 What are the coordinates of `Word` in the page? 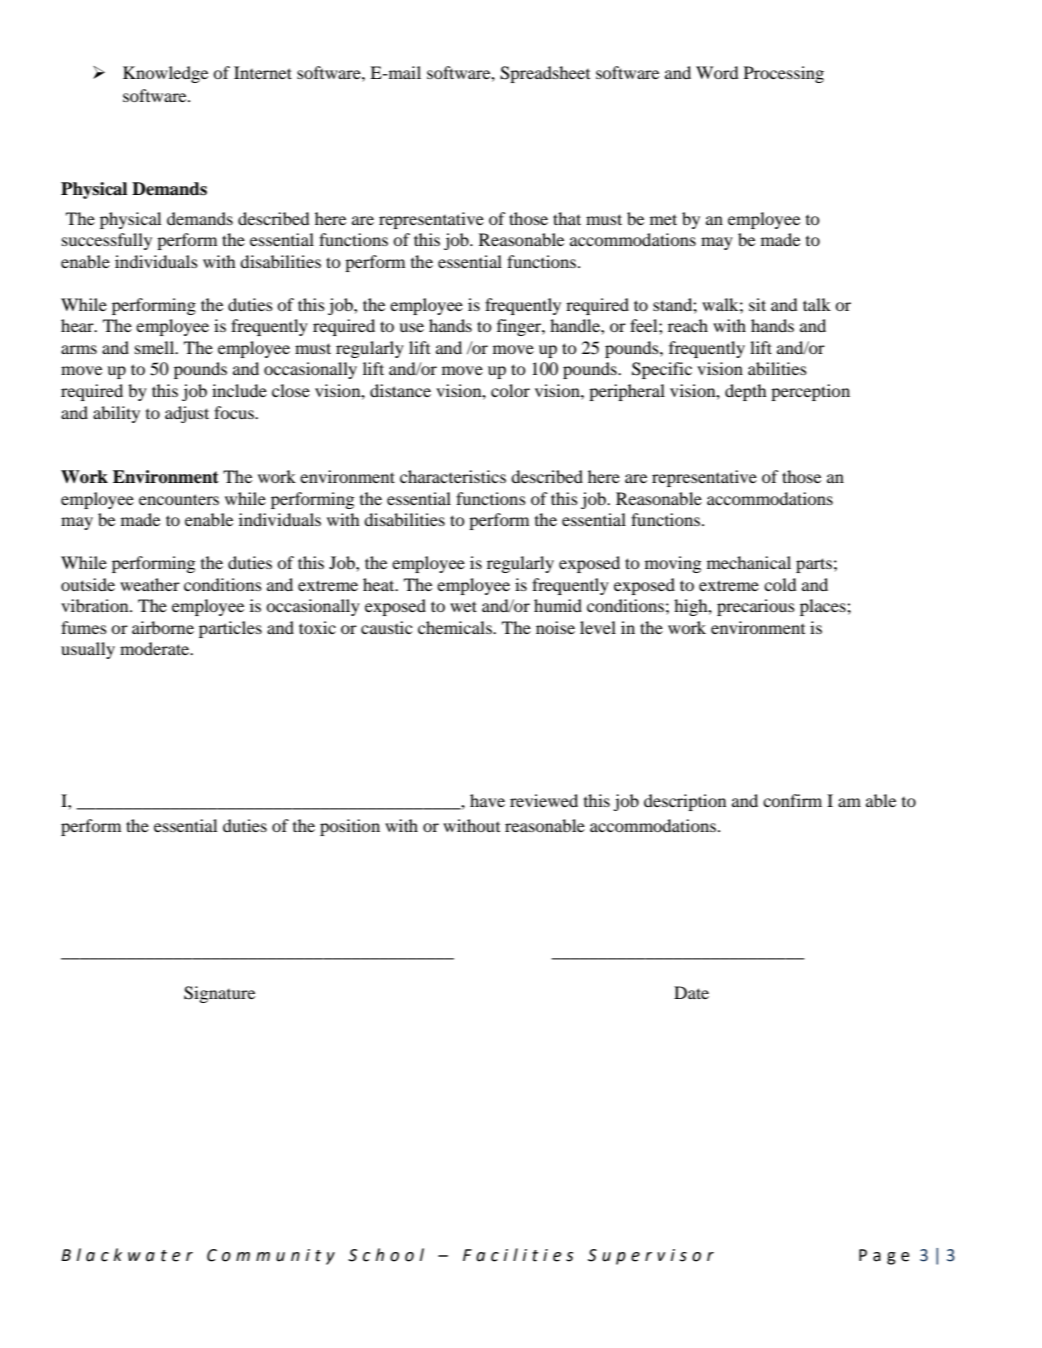 It's located at (717, 72).
